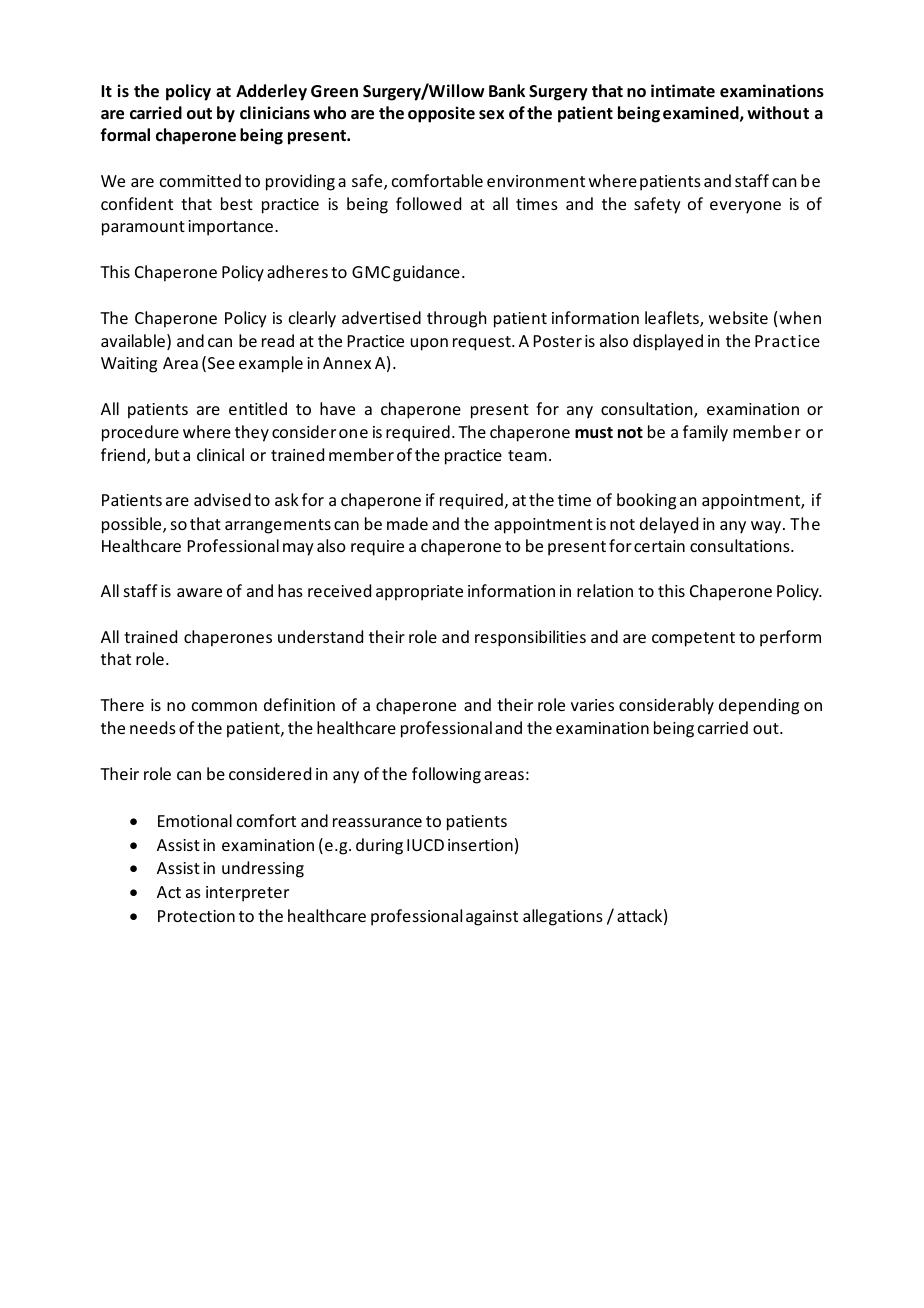  I want to click on intimate, so click(683, 90).
